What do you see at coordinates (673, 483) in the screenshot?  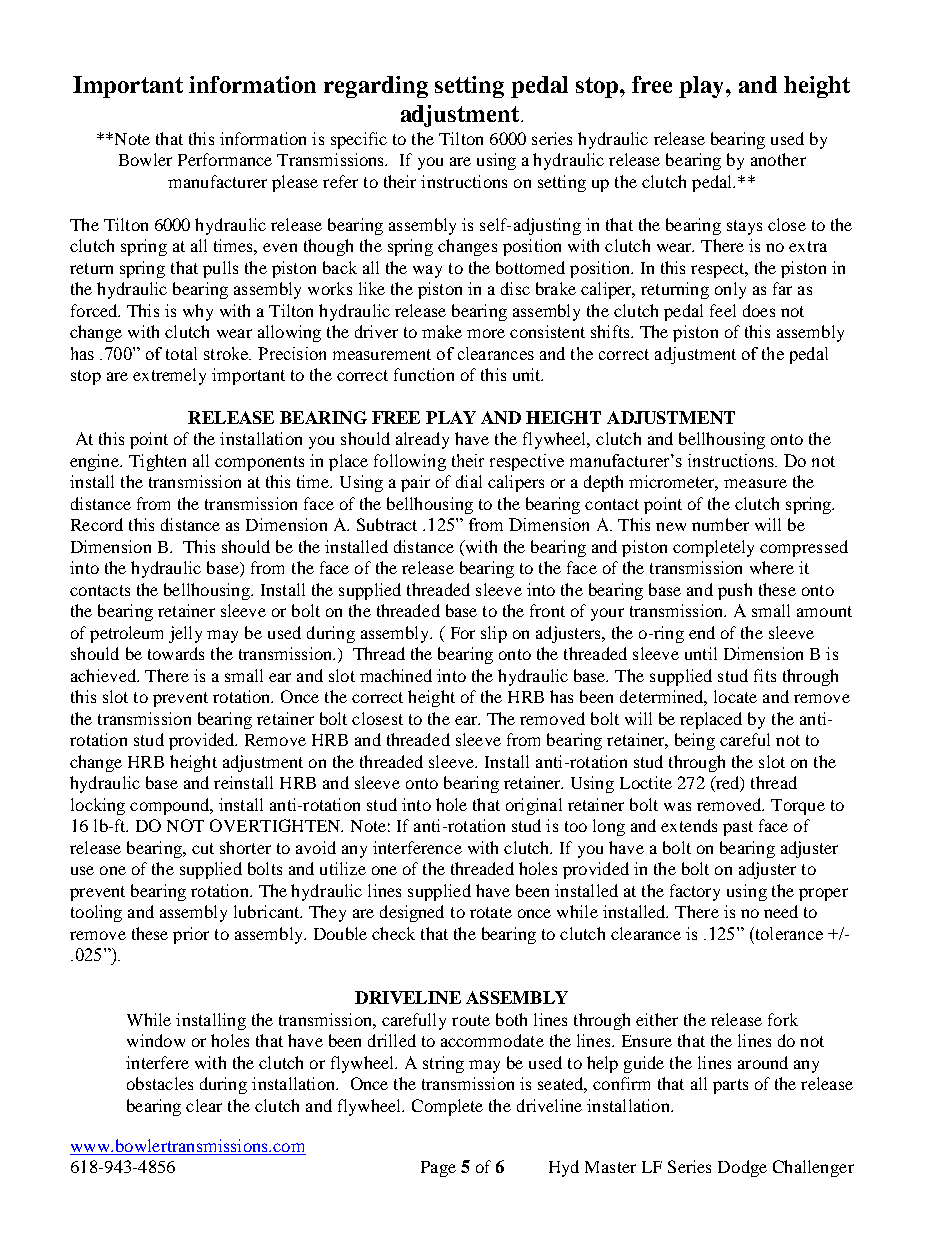 I see `micrometer` at bounding box center [673, 483].
